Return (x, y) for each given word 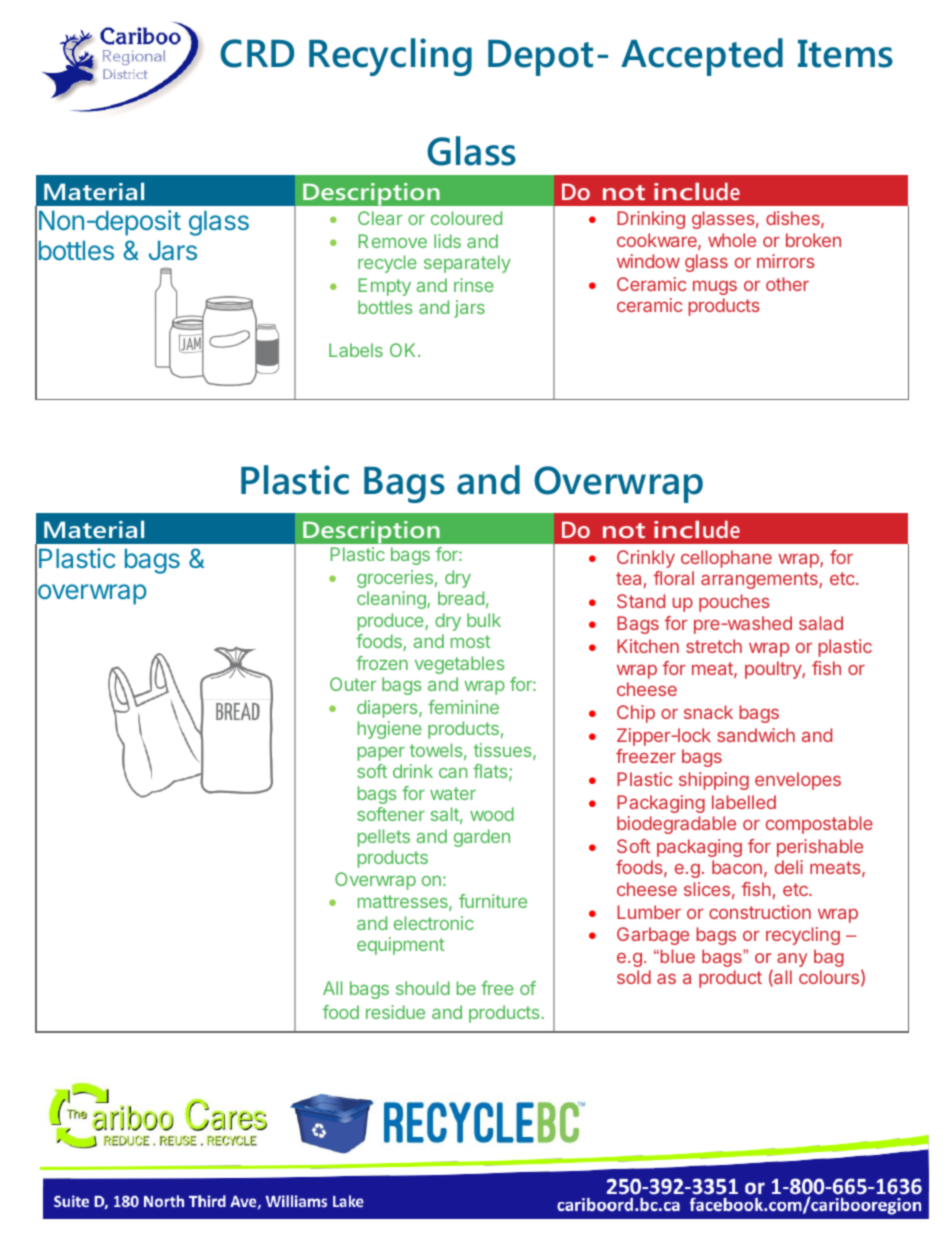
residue (395, 1012)
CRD (257, 53)
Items (845, 54)
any (792, 960)
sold (634, 977)
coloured (466, 218)
